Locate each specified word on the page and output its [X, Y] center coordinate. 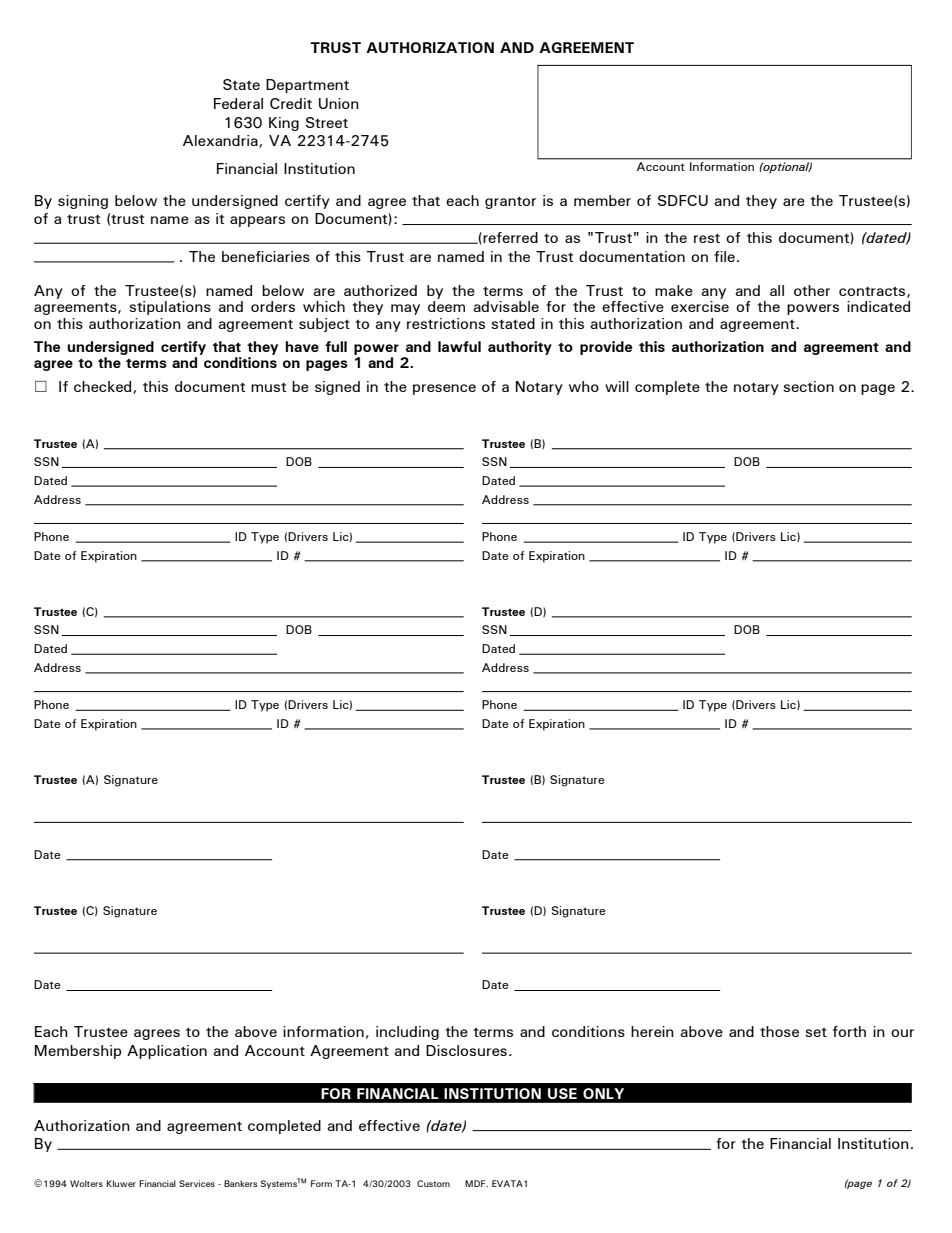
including [407, 1033]
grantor [510, 202]
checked [104, 387]
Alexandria [221, 141]
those [779, 1031]
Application [167, 1052]
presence [444, 389]
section [808, 386]
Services [197, 1183]
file [724, 256]
